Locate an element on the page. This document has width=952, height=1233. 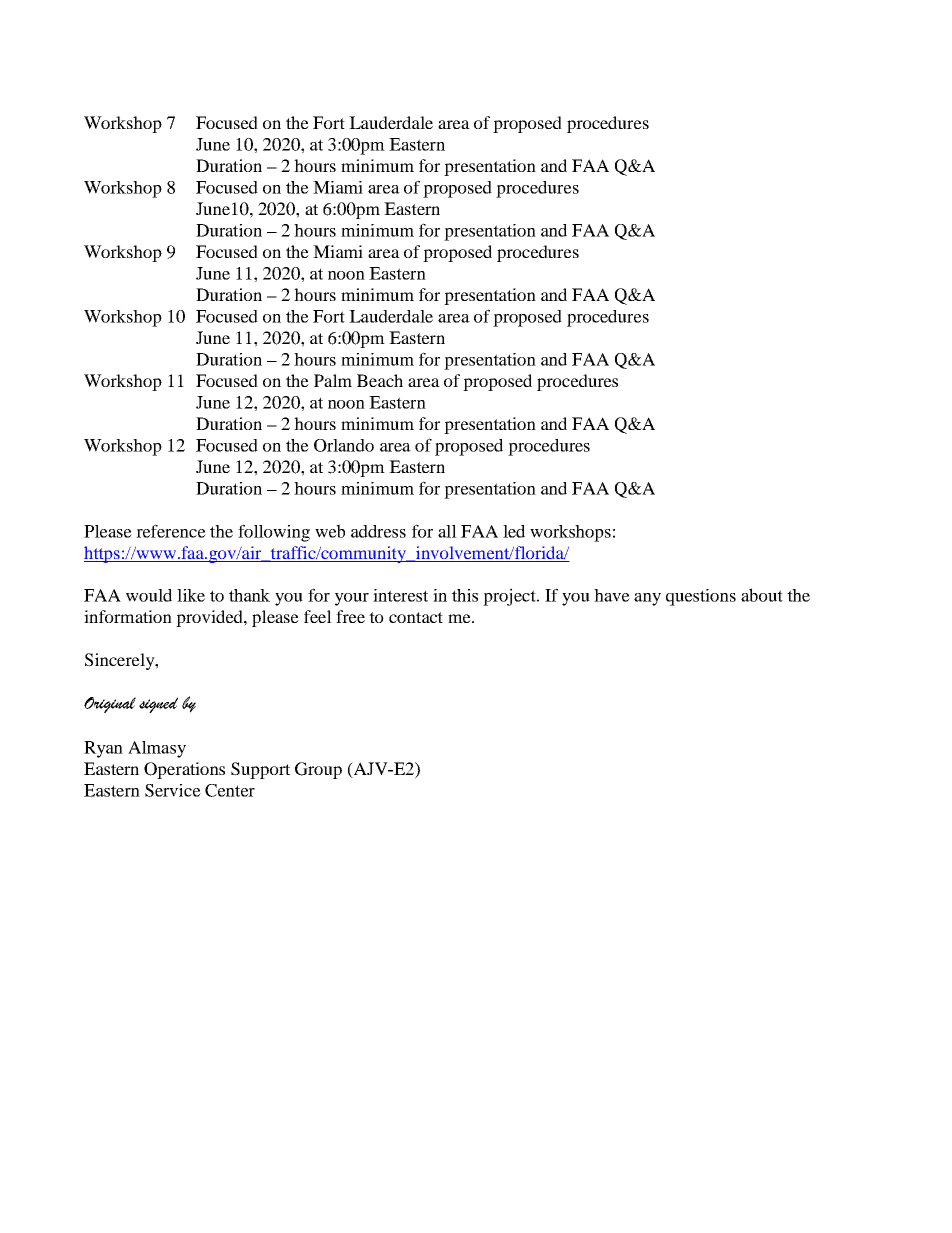
like is located at coordinates (191, 595).
